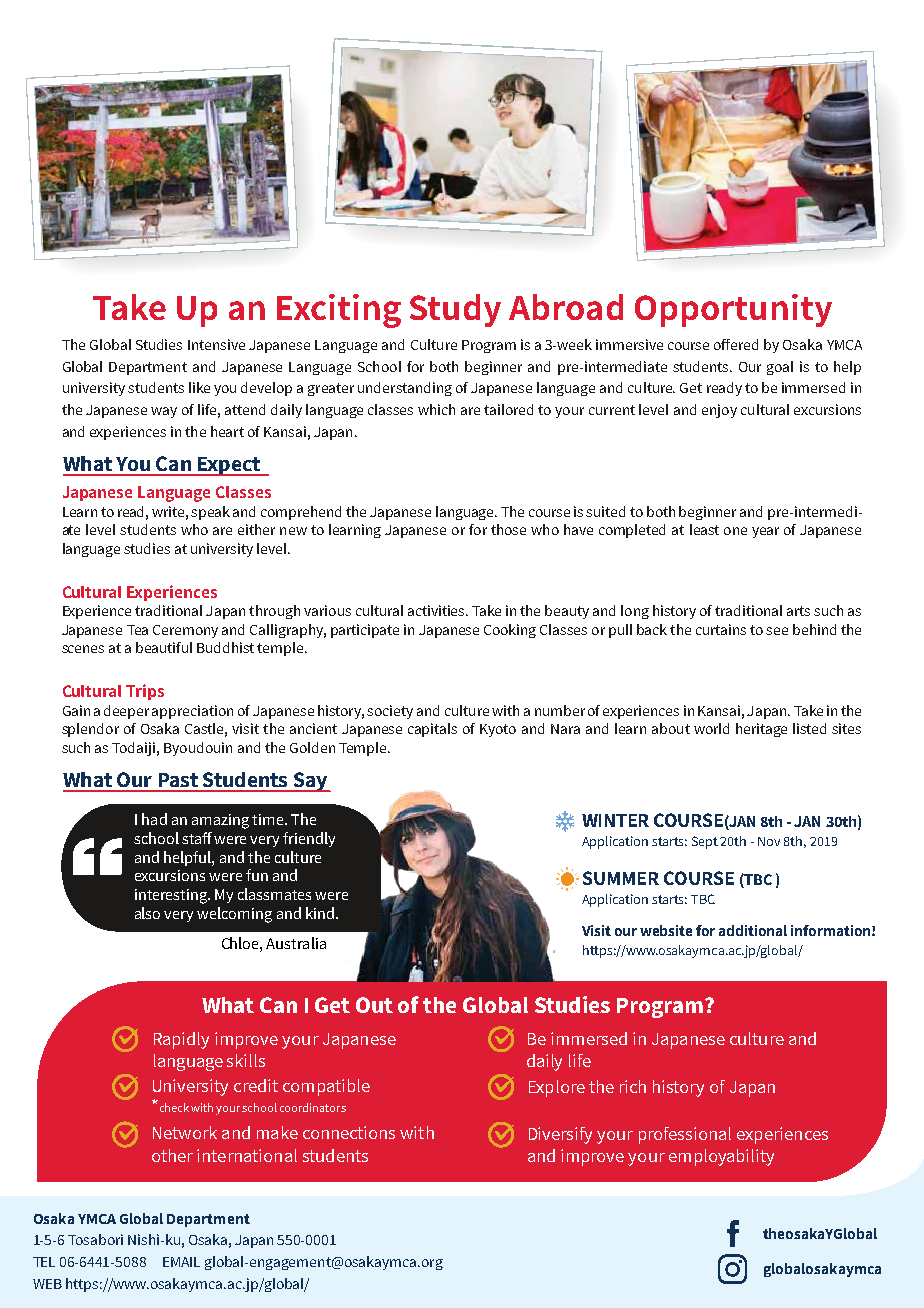  Describe the element at coordinates (438, 610) in the image. I see `activities` at that location.
